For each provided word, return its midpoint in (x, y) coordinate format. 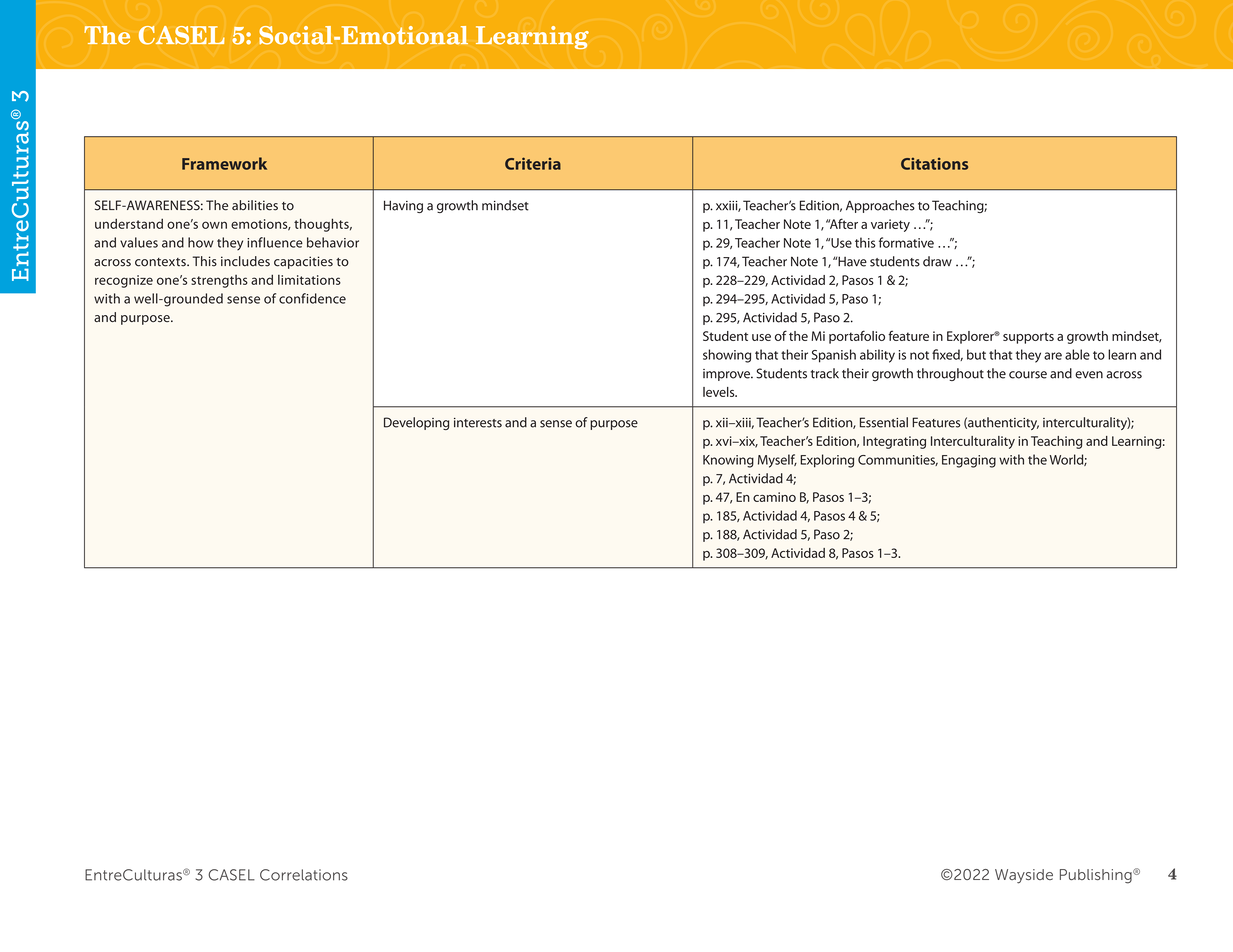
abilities (255, 205)
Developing (416, 423)
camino (774, 497)
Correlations (304, 875)
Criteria (533, 163)
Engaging (969, 461)
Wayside (1024, 876)
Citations (934, 164)
